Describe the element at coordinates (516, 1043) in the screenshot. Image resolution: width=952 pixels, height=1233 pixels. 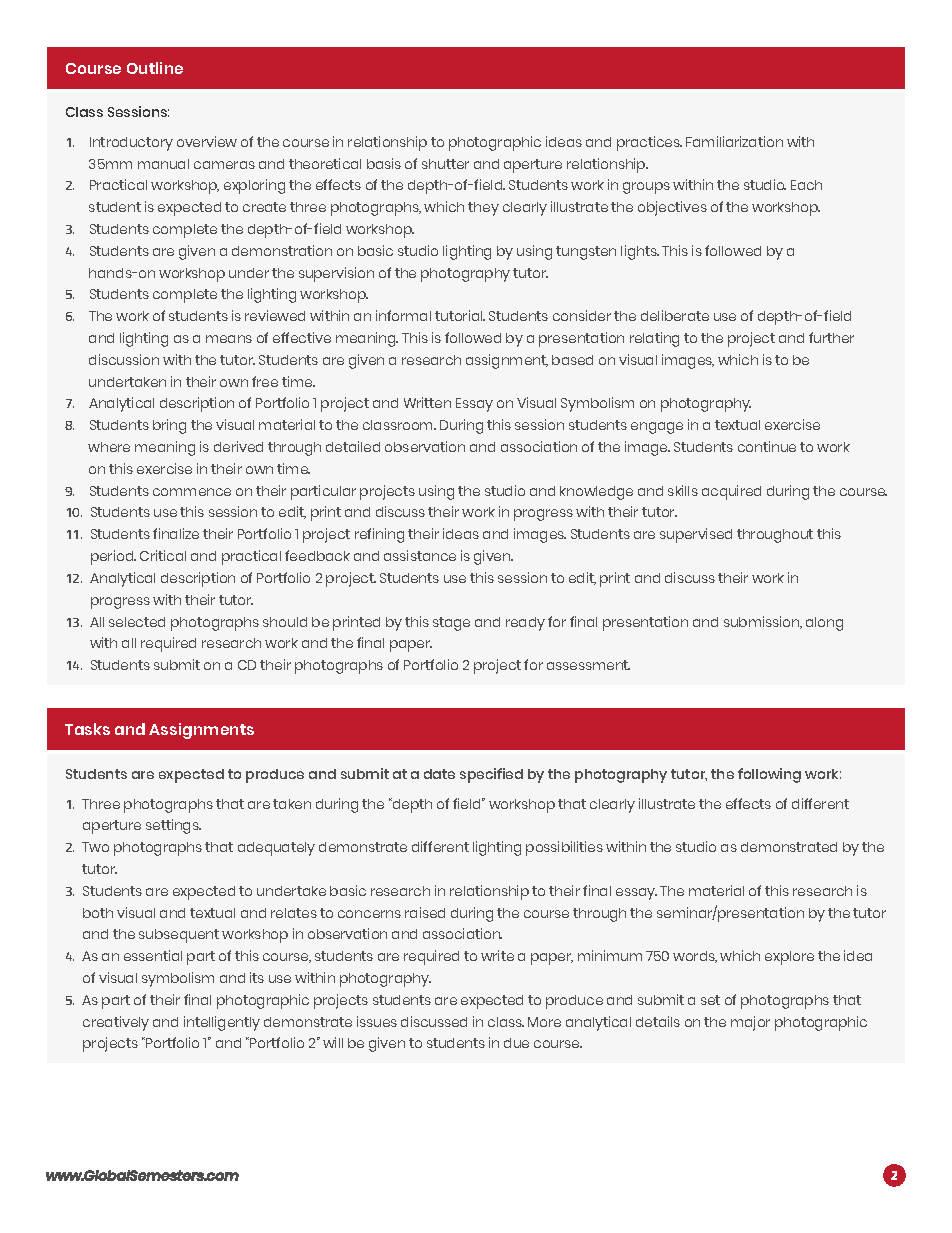
I see `due` at that location.
